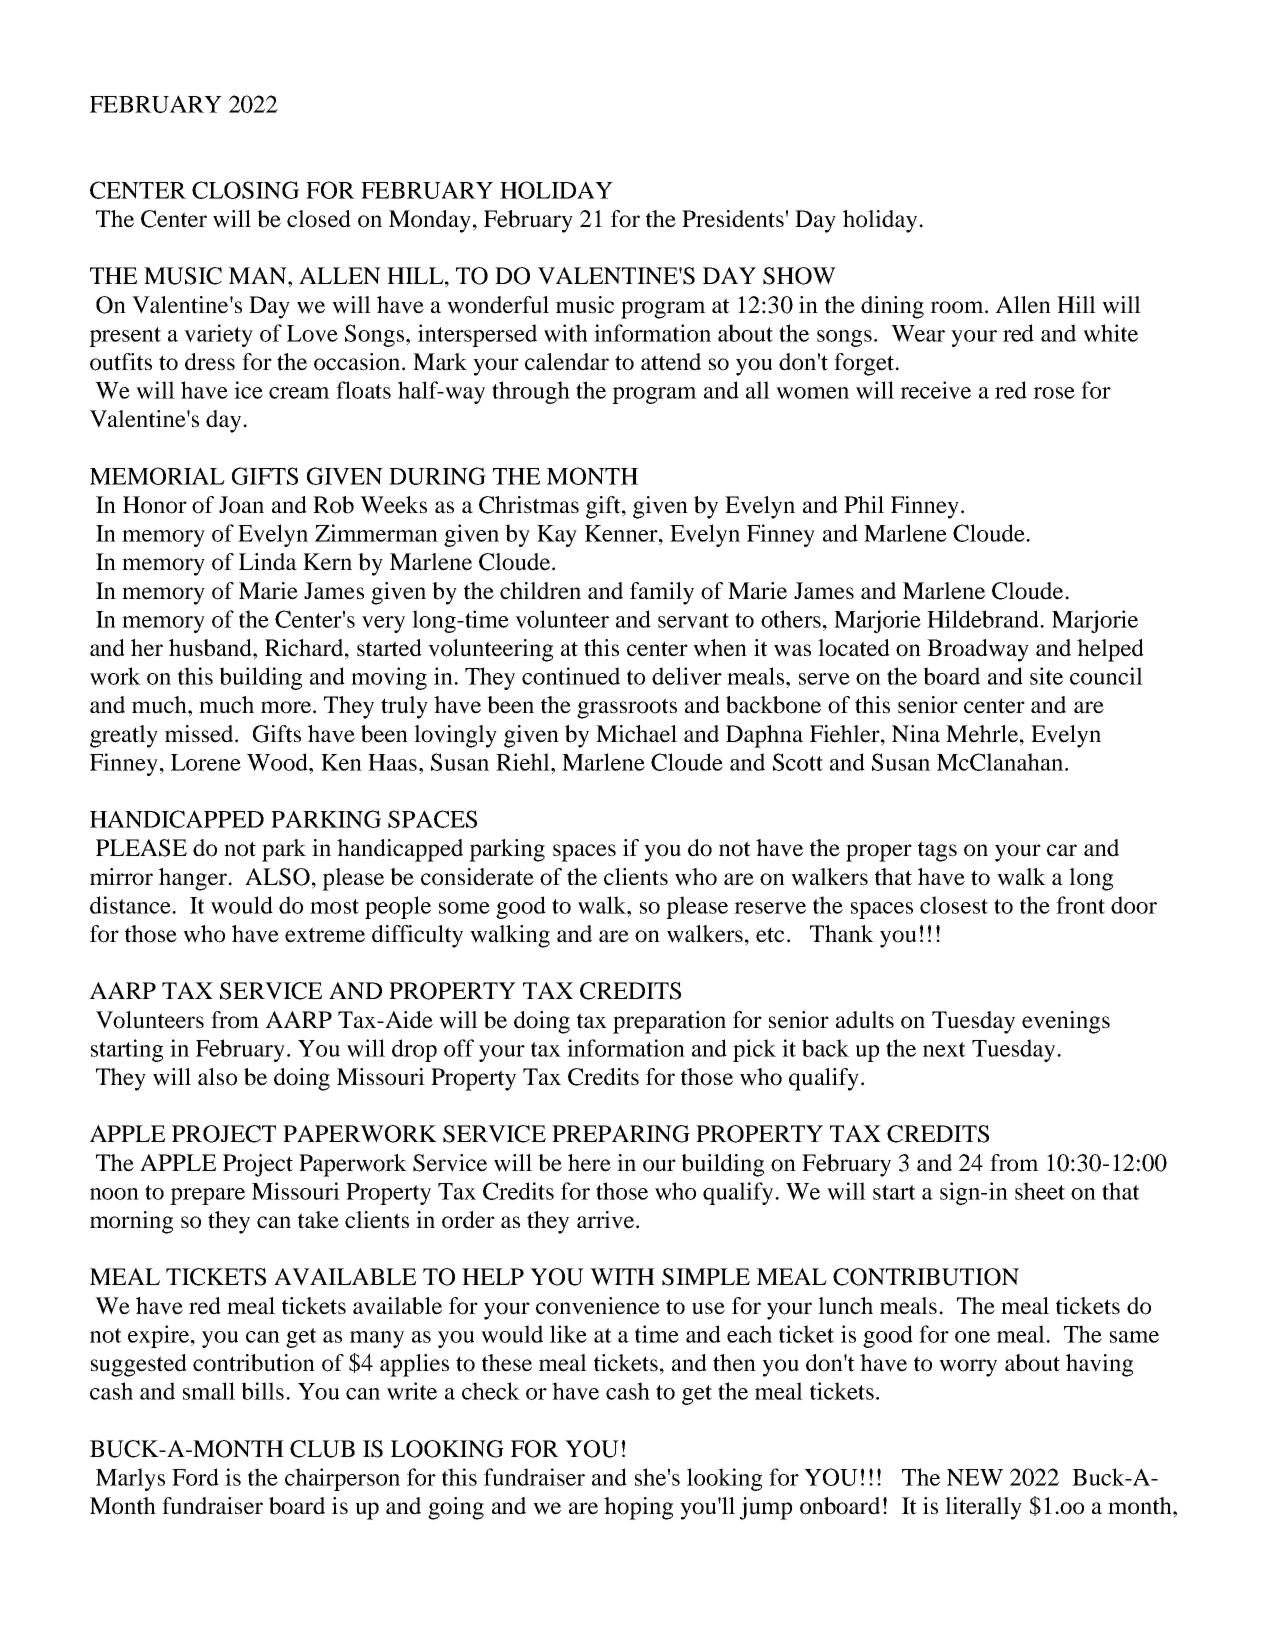  What do you see at coordinates (207, 1196) in the screenshot?
I see `prepare` at bounding box center [207, 1196].
